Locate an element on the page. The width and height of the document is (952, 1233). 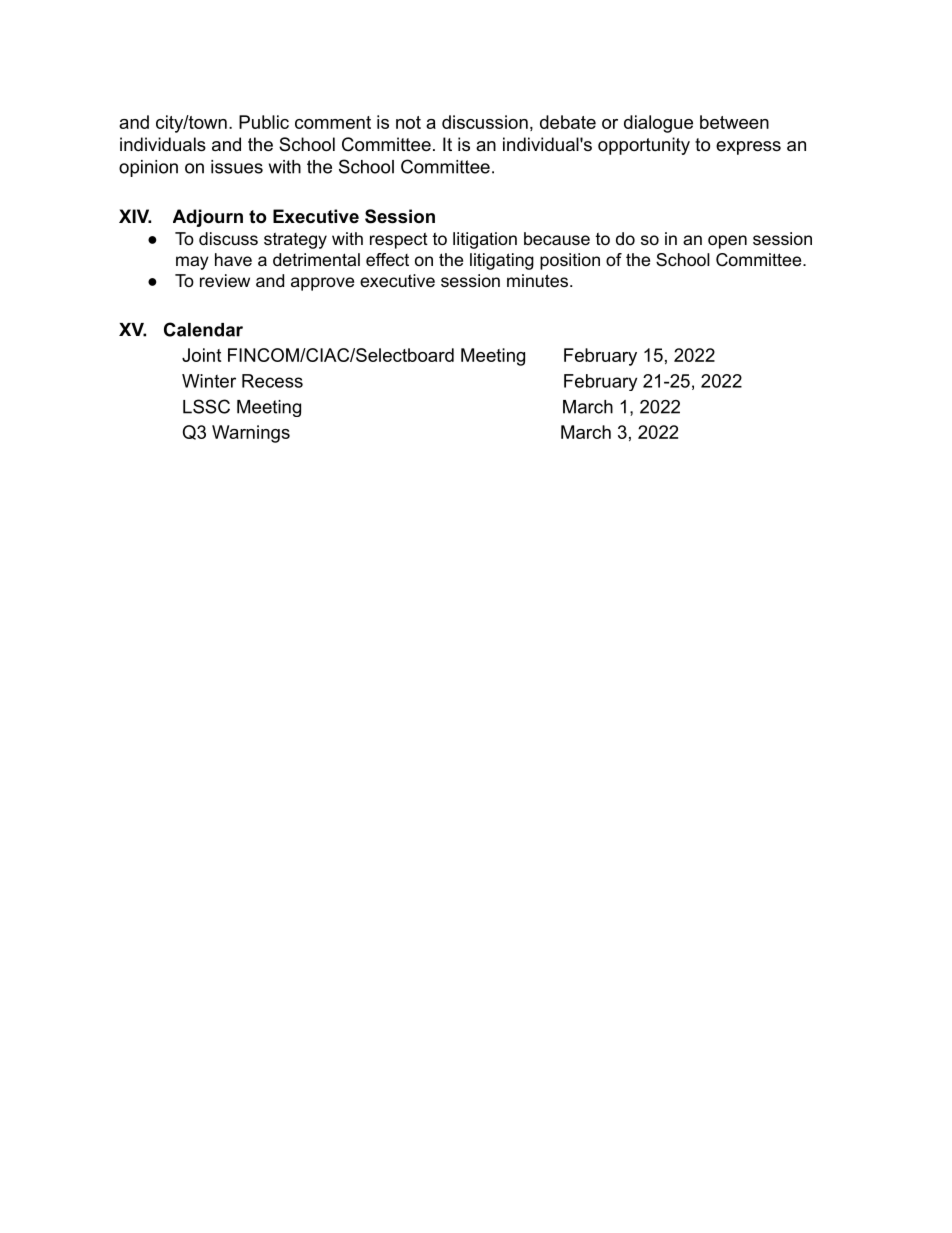
Winter is located at coordinates (209, 381).
